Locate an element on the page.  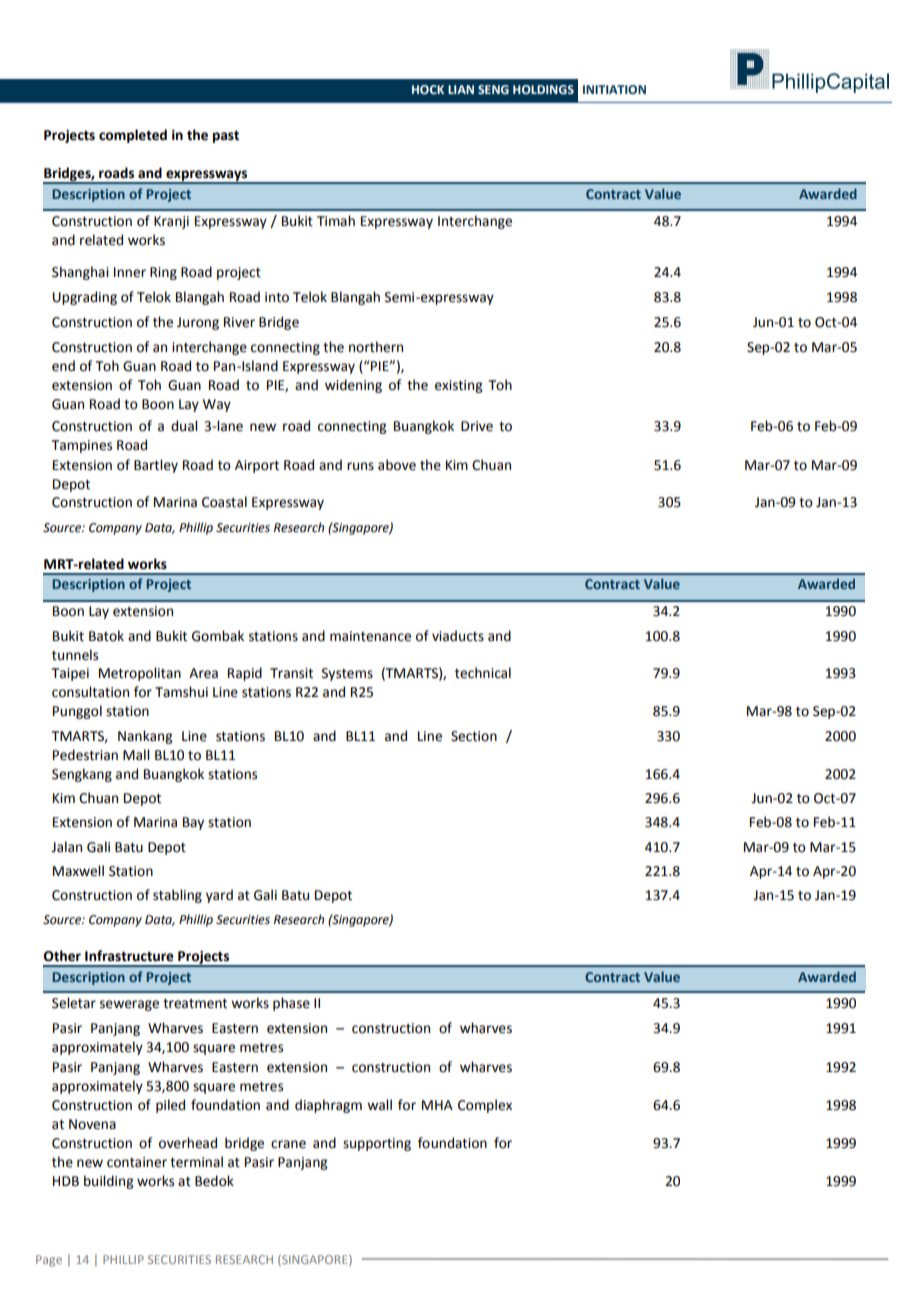
HOLDINGS is located at coordinates (543, 89).
